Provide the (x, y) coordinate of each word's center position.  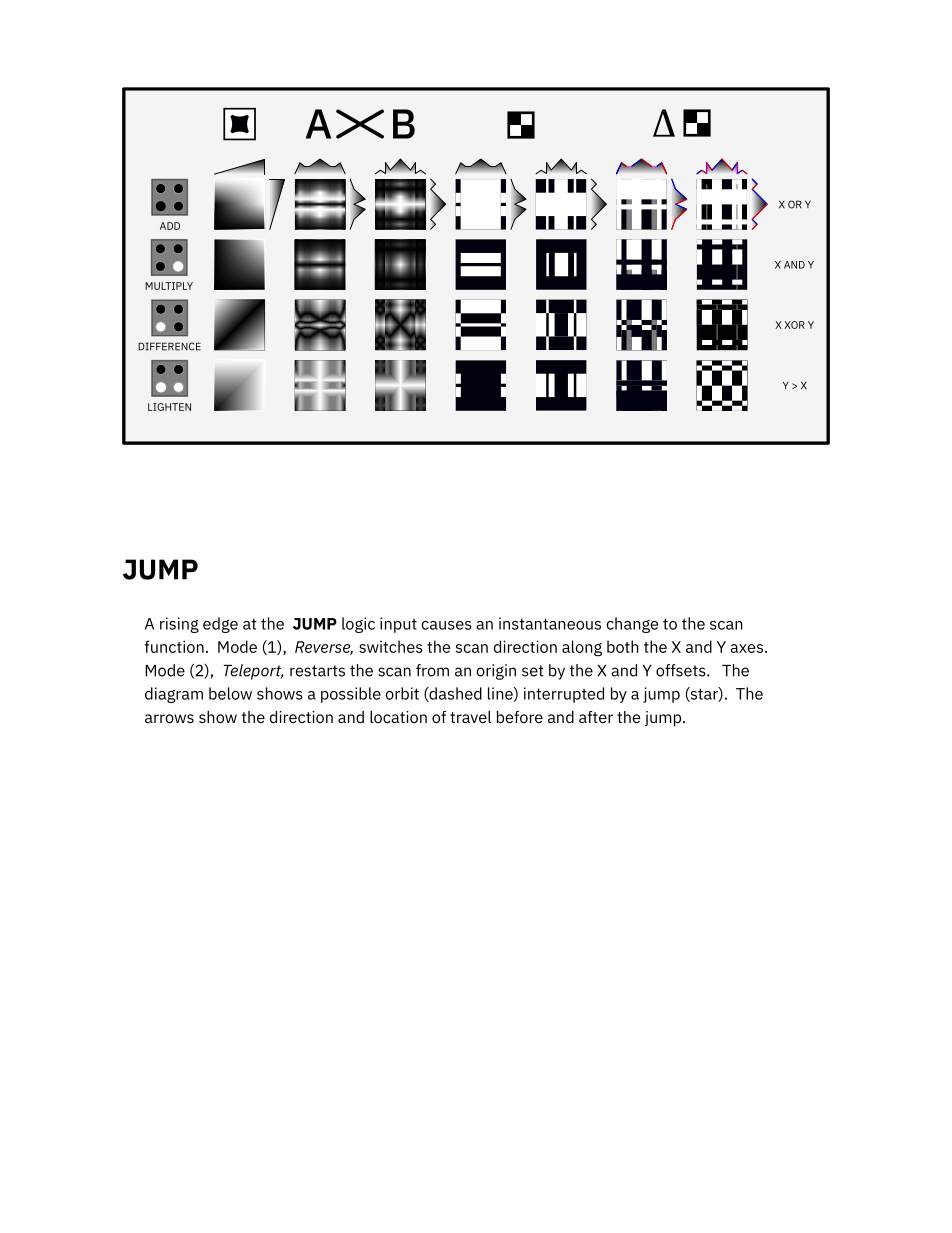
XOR (795, 325)
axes (746, 648)
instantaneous (550, 623)
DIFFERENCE (169, 346)
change (632, 625)
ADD (170, 226)
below (230, 693)
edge (220, 625)
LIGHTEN (169, 407)
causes (446, 625)
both (623, 646)
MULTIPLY (169, 286)
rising (179, 625)
